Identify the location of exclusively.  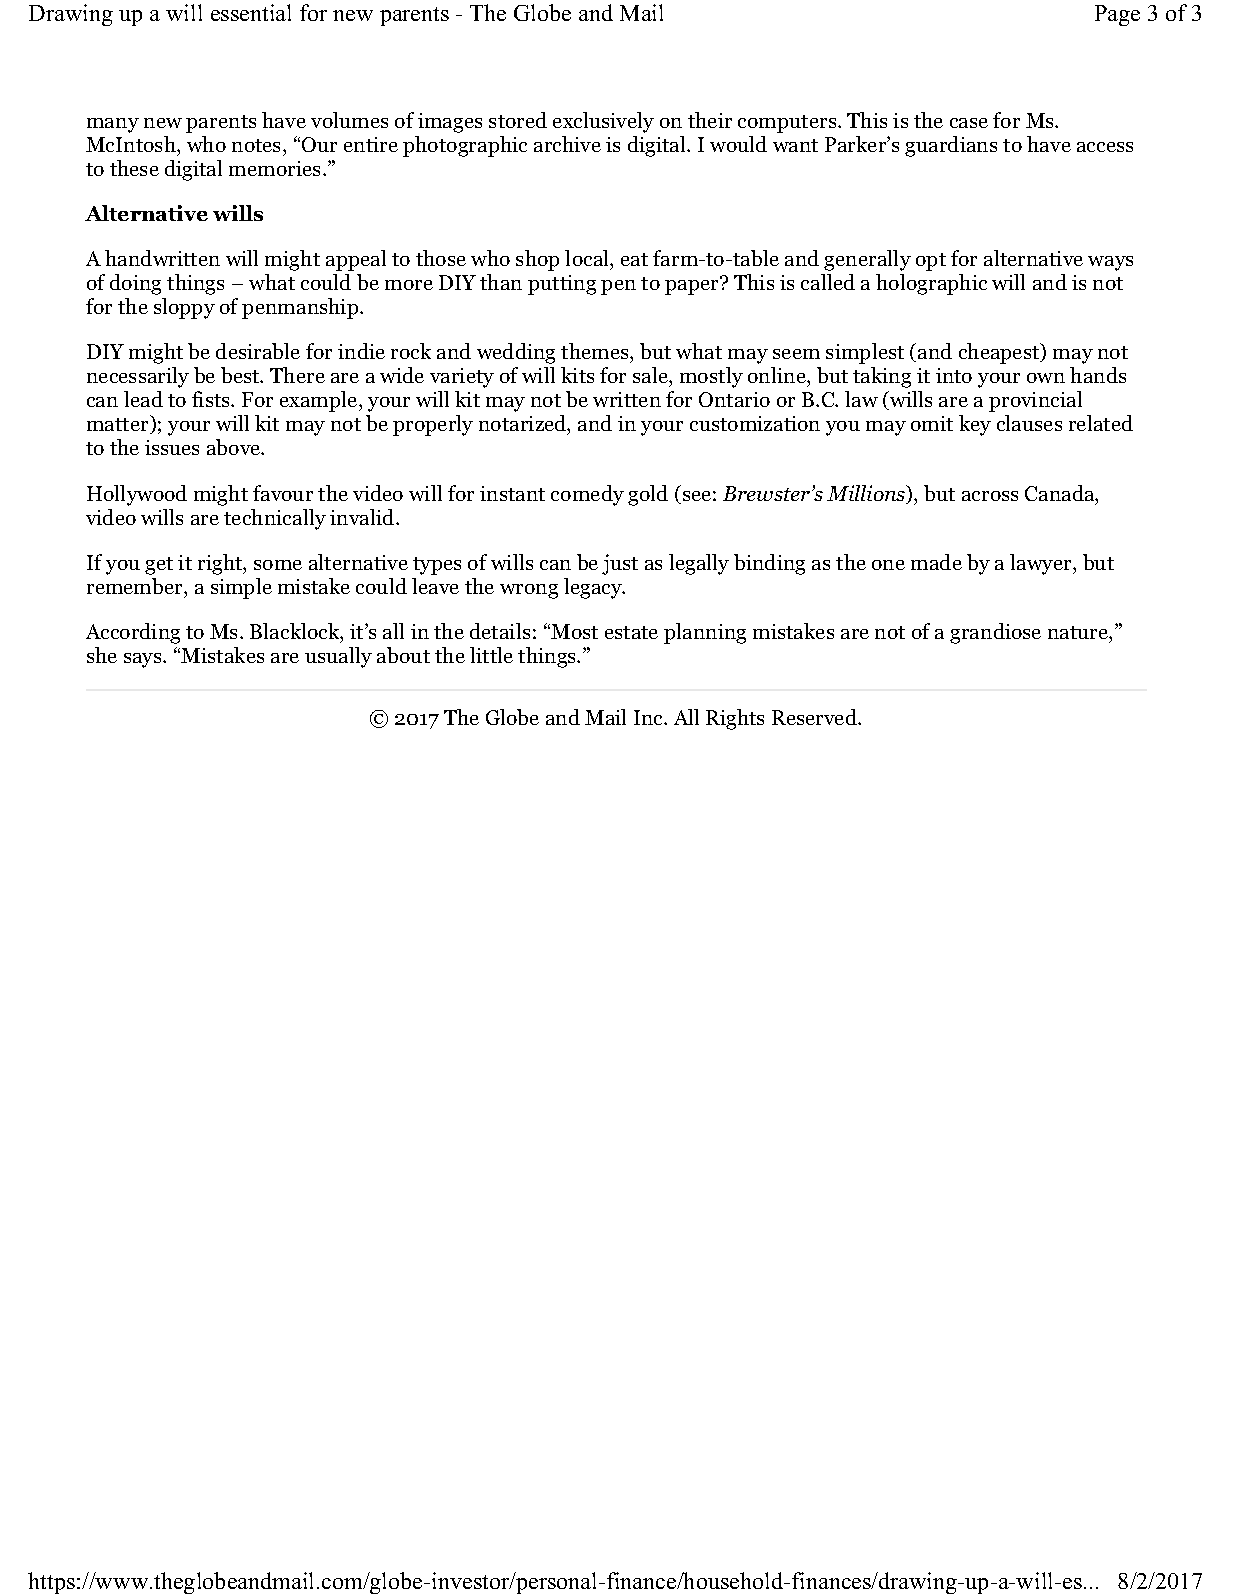
(603, 122).
